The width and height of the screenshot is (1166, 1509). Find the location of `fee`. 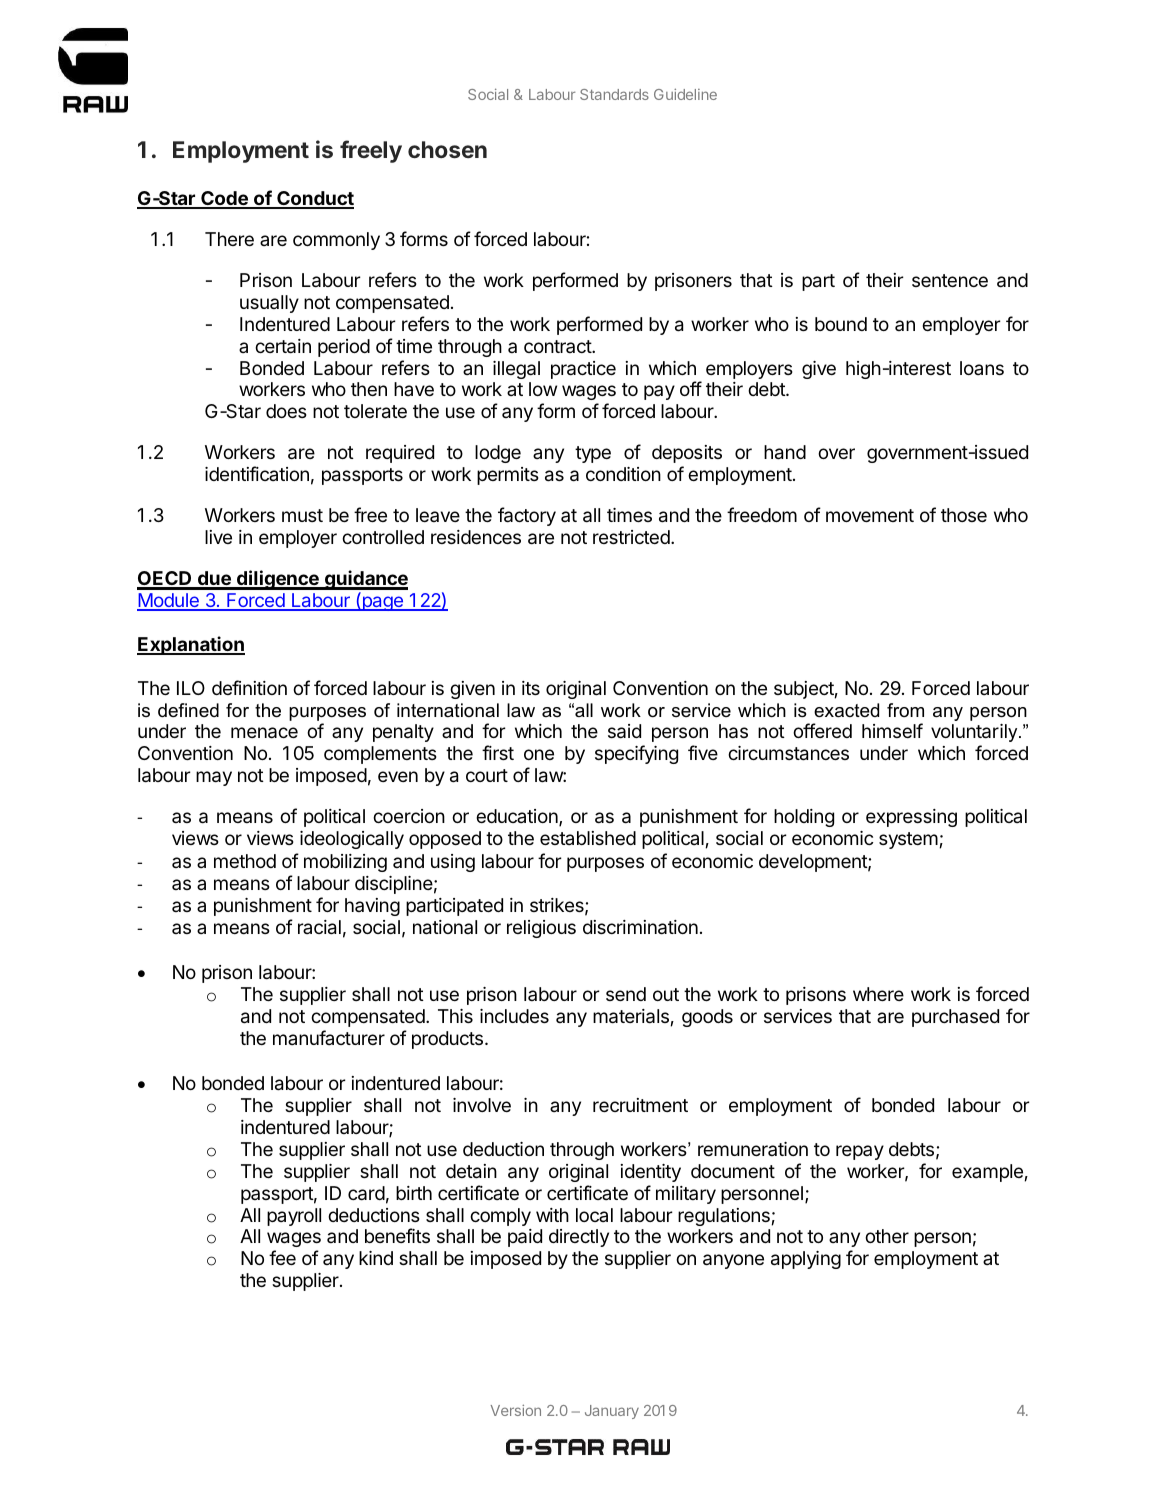

fee is located at coordinates (282, 1257).
